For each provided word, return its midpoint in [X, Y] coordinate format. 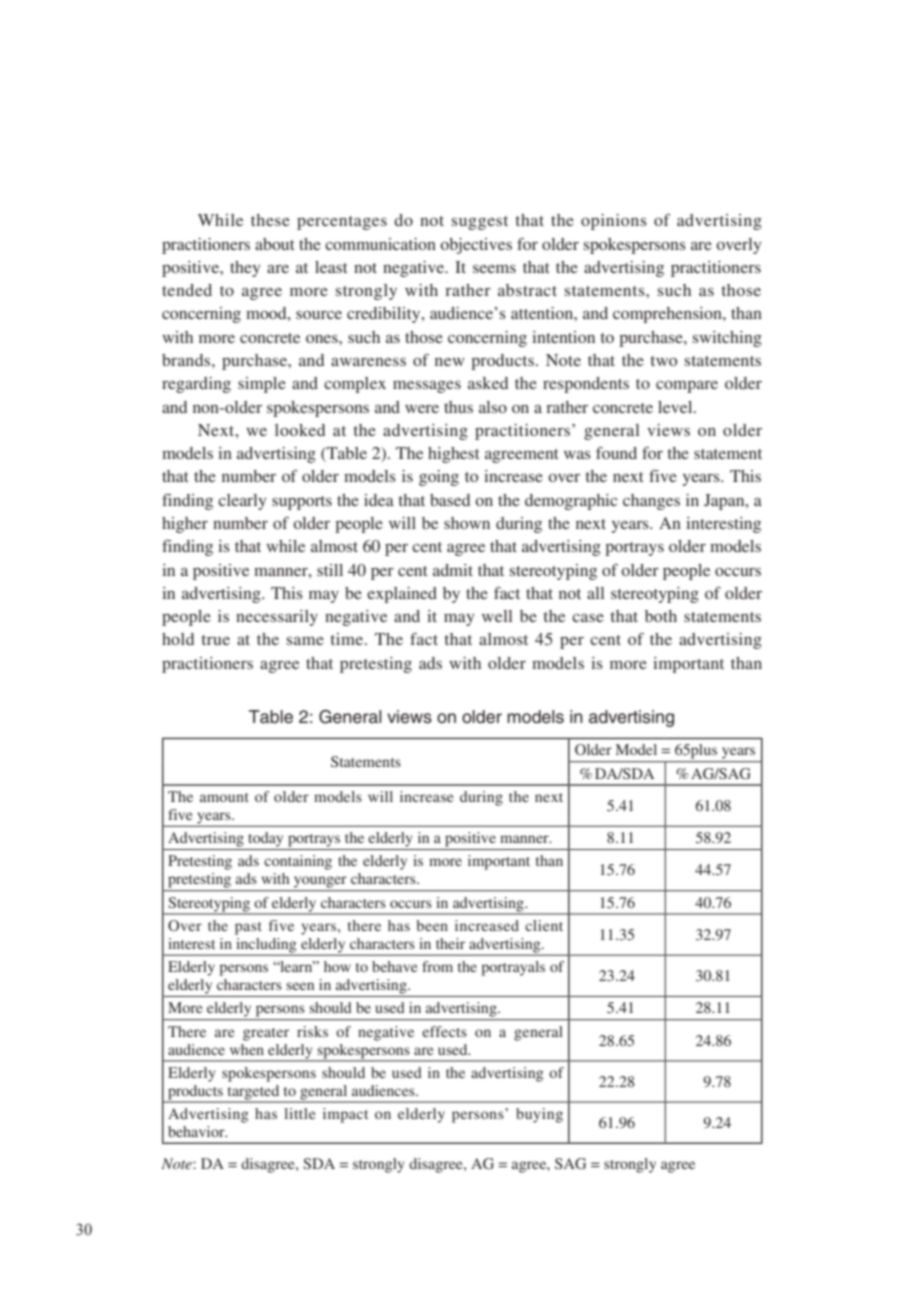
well [497, 616]
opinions [614, 222]
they [245, 269]
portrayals [513, 968]
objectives [476, 246]
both [661, 616]
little [299, 1113]
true [216, 640]
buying [539, 1115]
